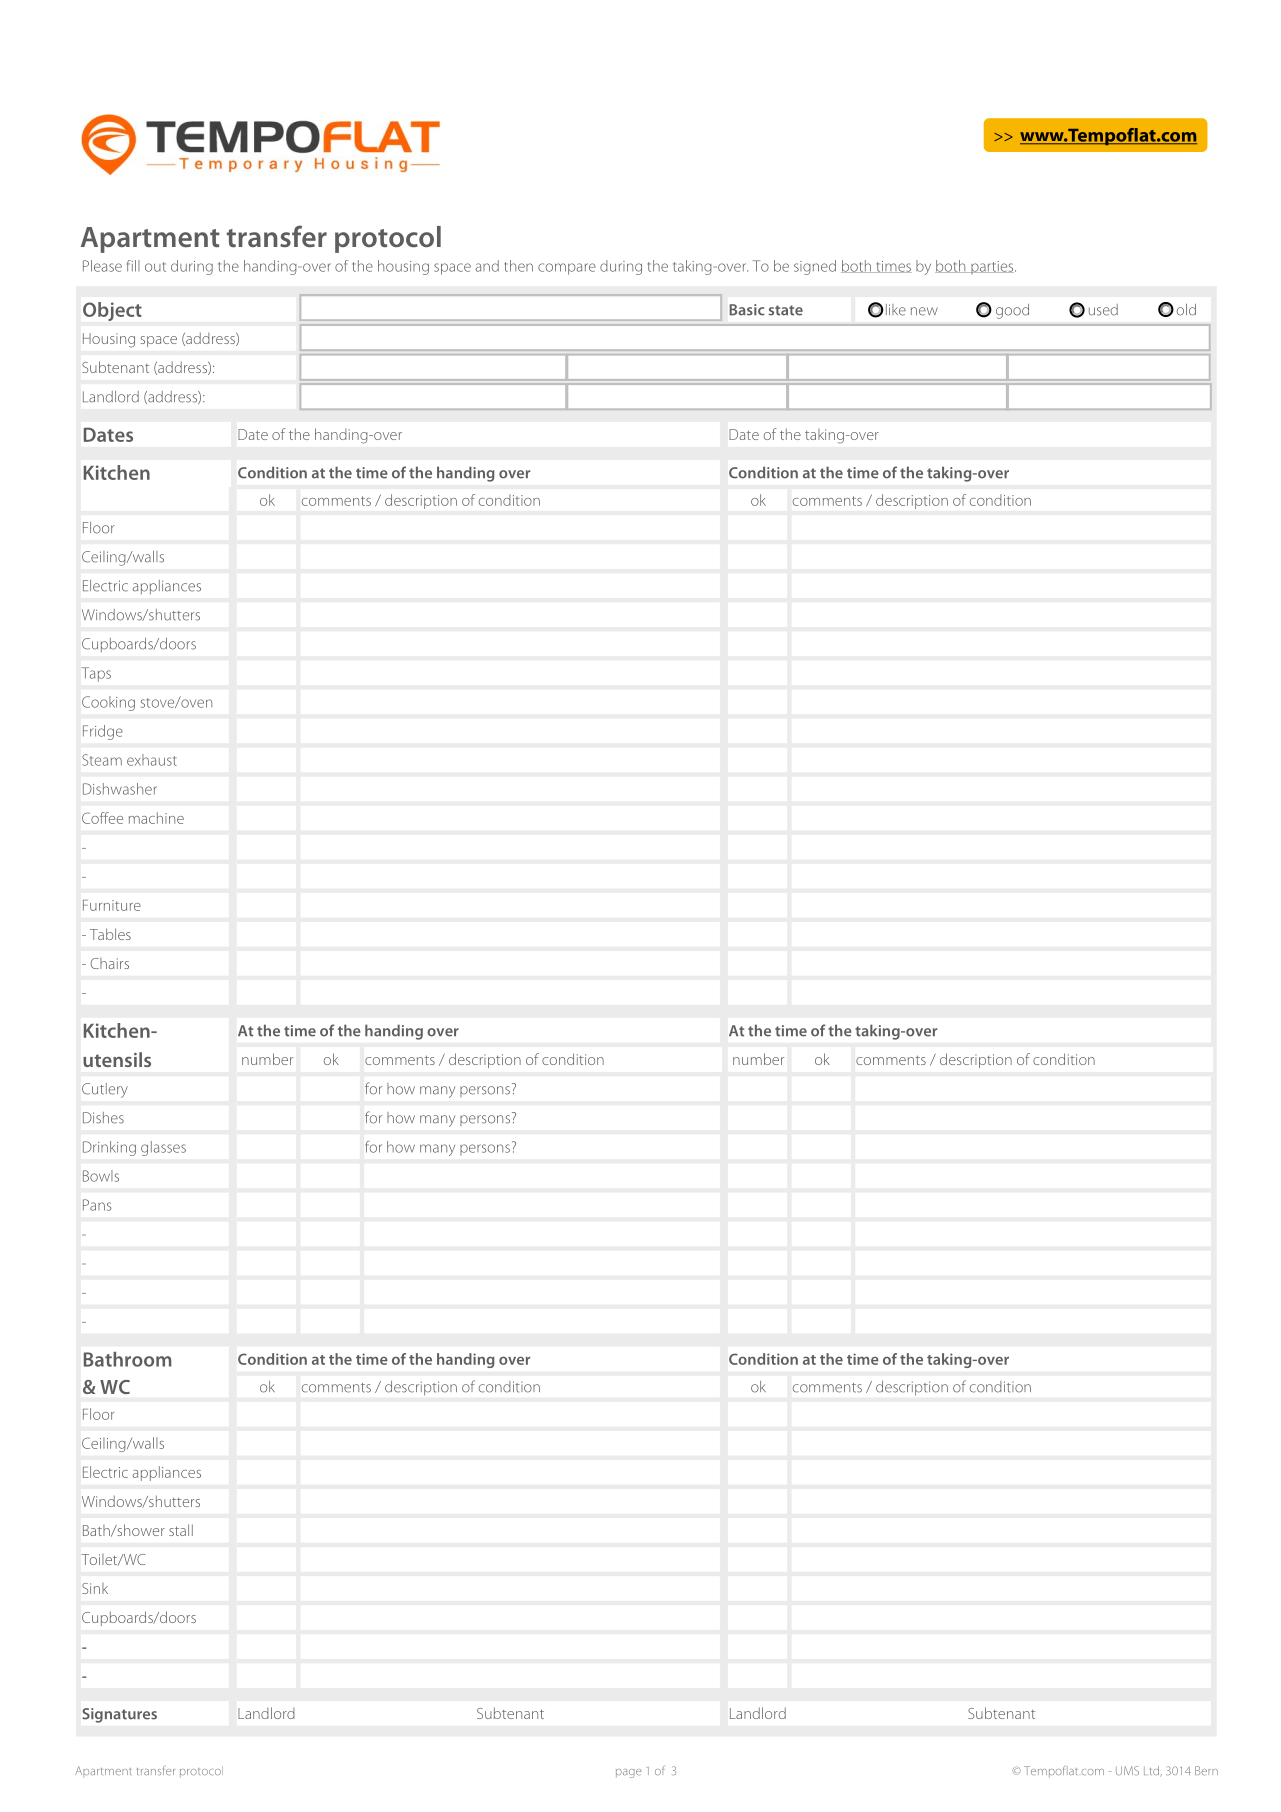 The image size is (1281, 1812). Describe the element at coordinates (155, 267) in the page. I see `out` at that location.
